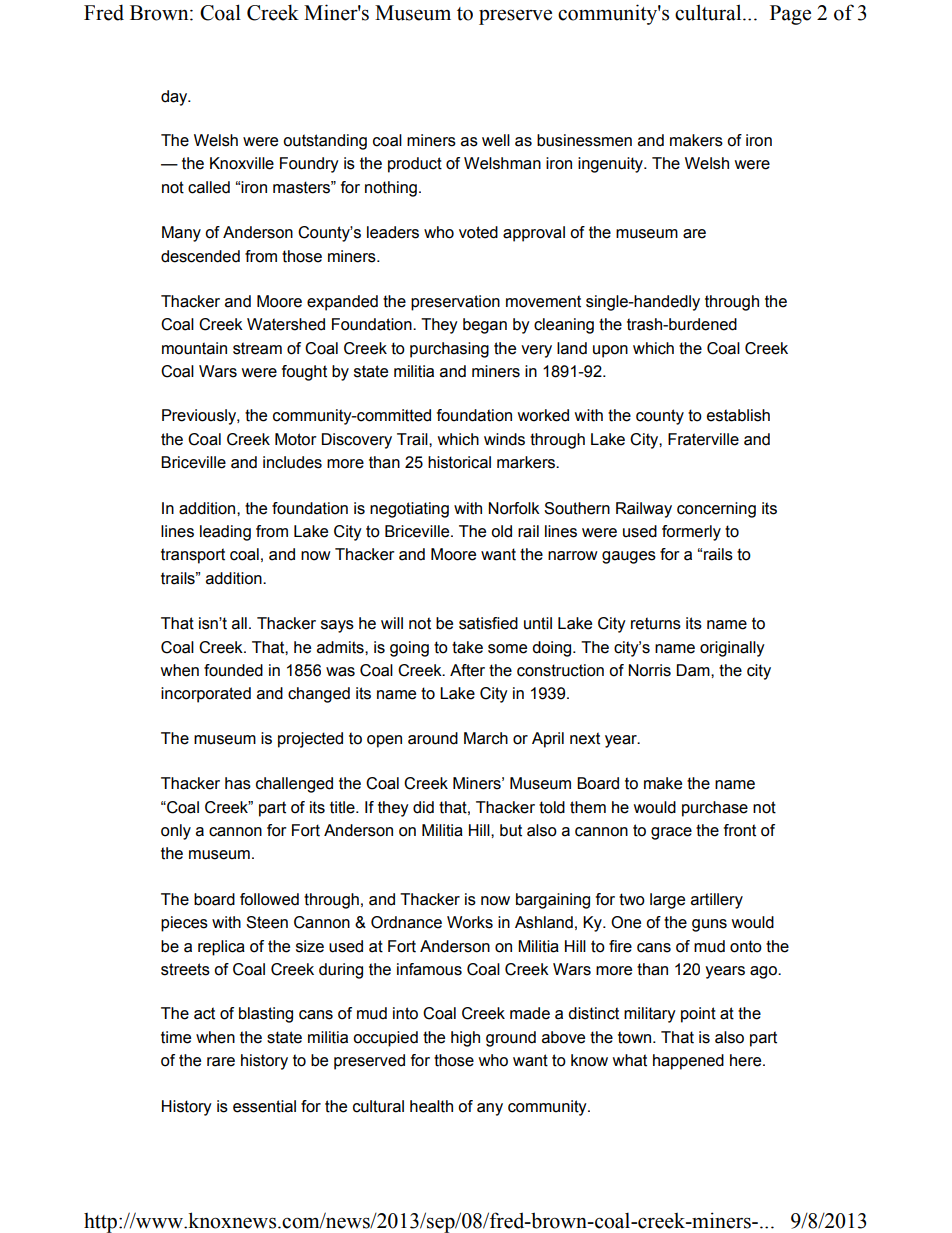 The width and height of the screenshot is (952, 1233). I want to click on formerly, so click(691, 533).
